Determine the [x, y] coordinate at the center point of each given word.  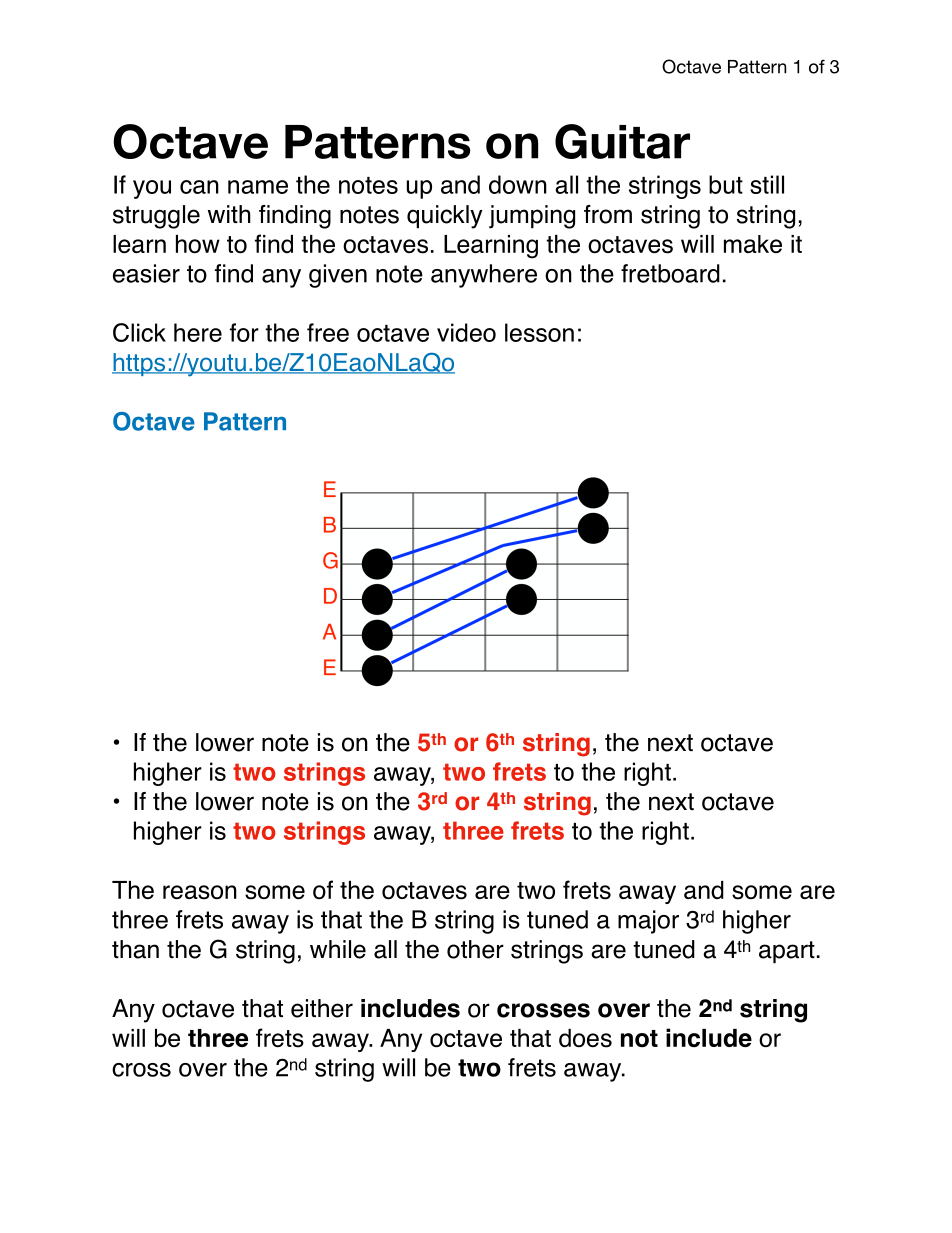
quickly [445, 217]
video [466, 332]
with [229, 214]
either [322, 1008]
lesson [539, 332]
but [726, 184]
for [244, 332]
